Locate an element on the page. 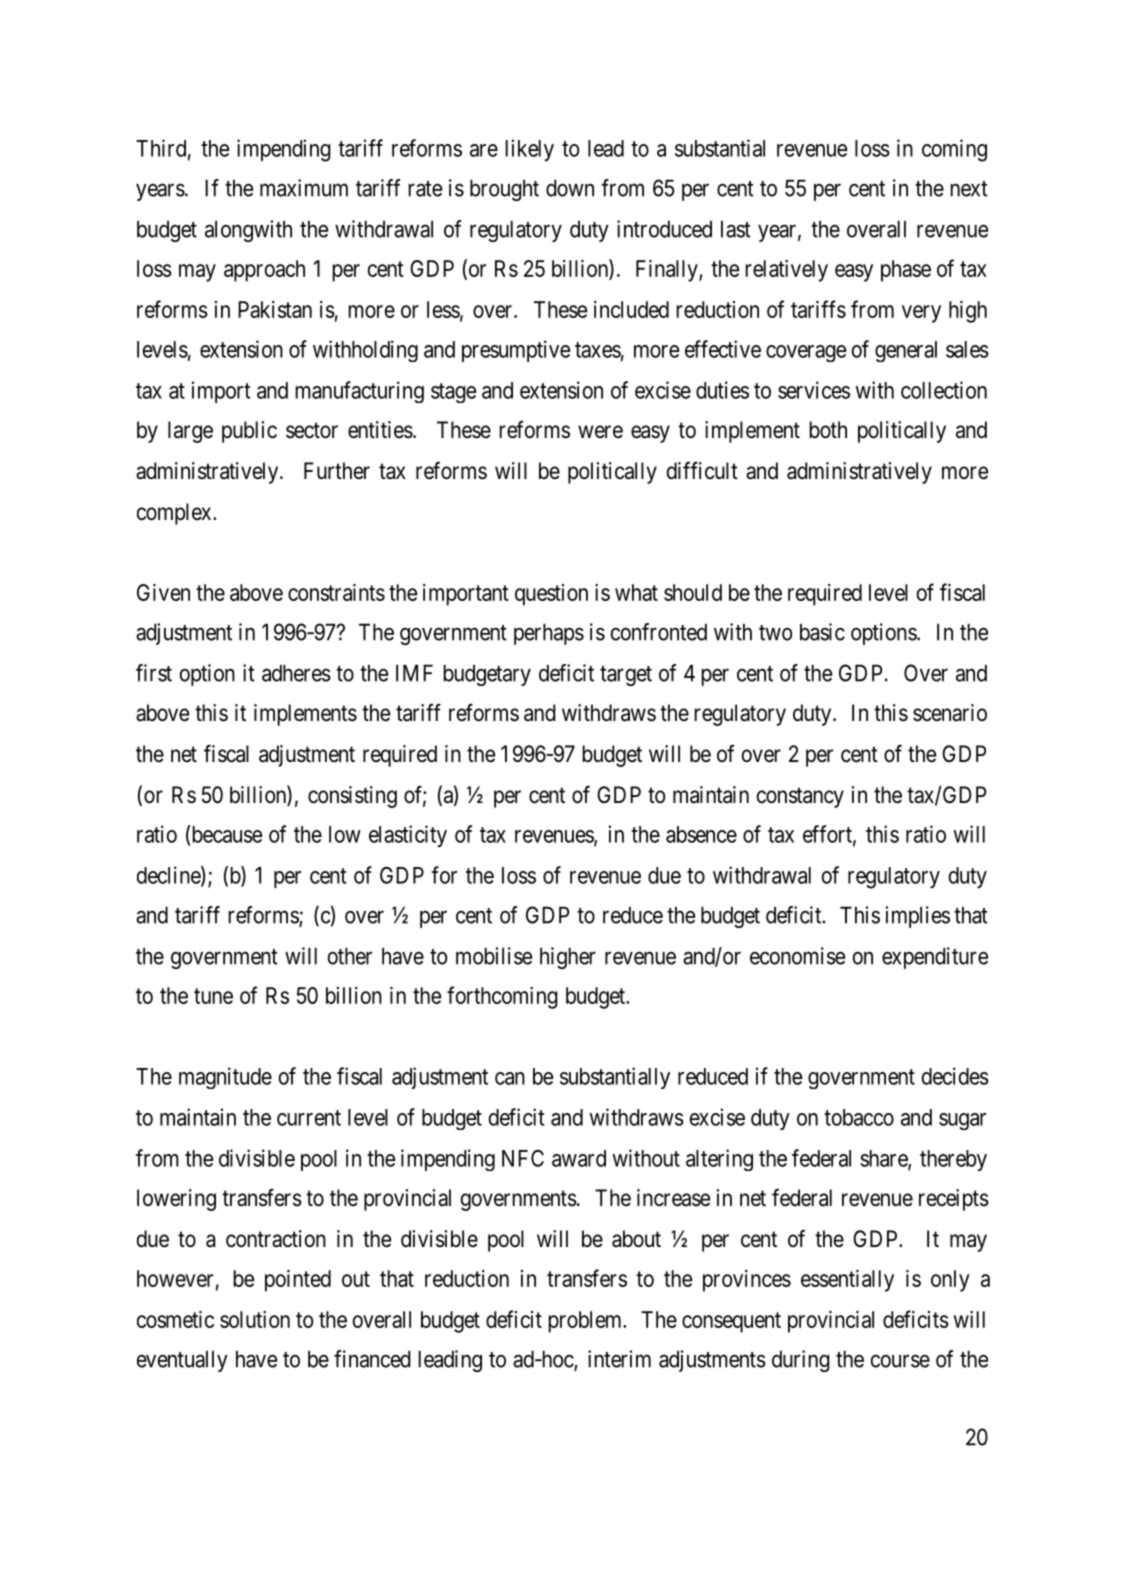 Image resolution: width=1124 pixels, height=1588 pixels. mobilise is located at coordinates (494, 956).
